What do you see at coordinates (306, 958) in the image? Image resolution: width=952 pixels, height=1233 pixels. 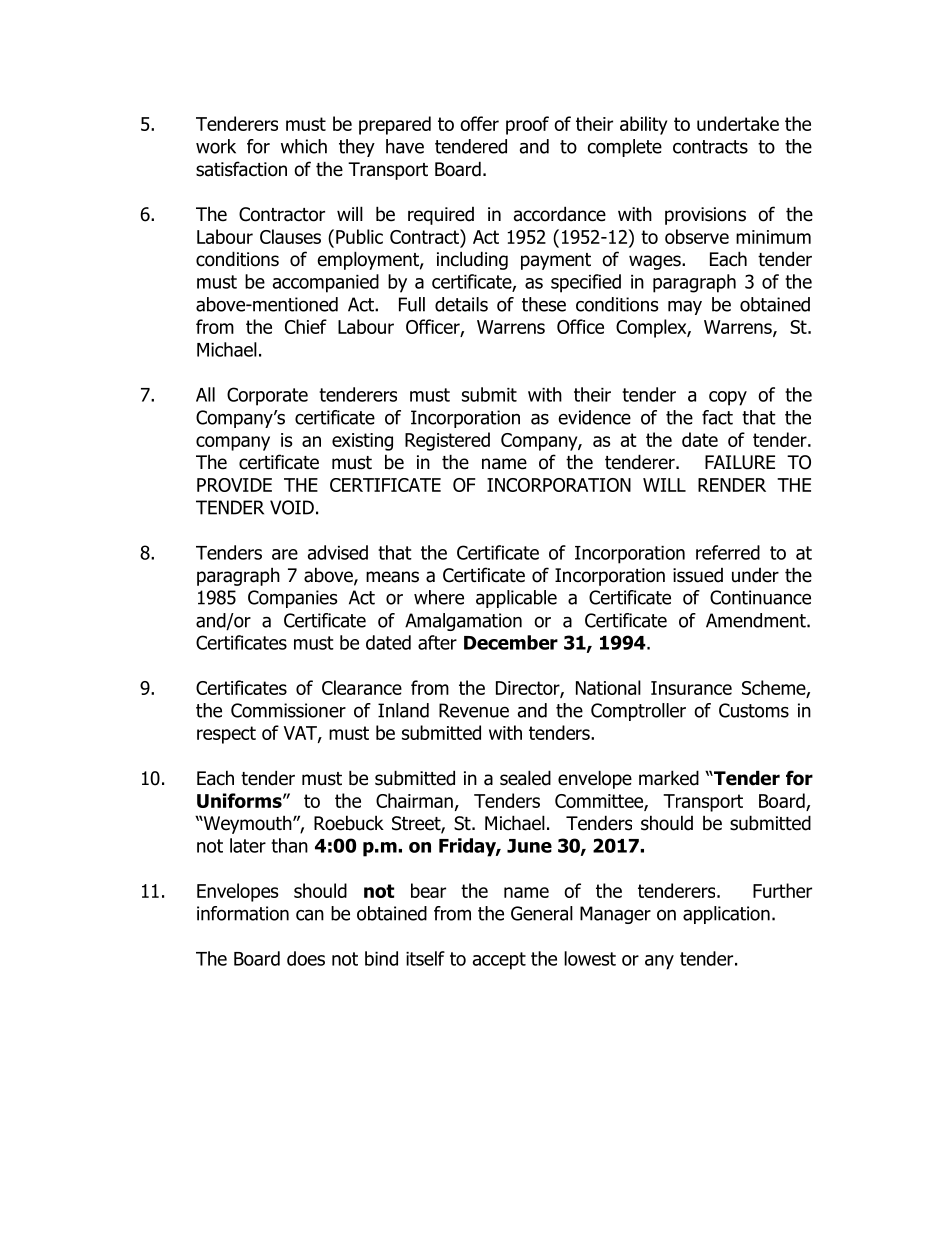 I see `does` at bounding box center [306, 958].
